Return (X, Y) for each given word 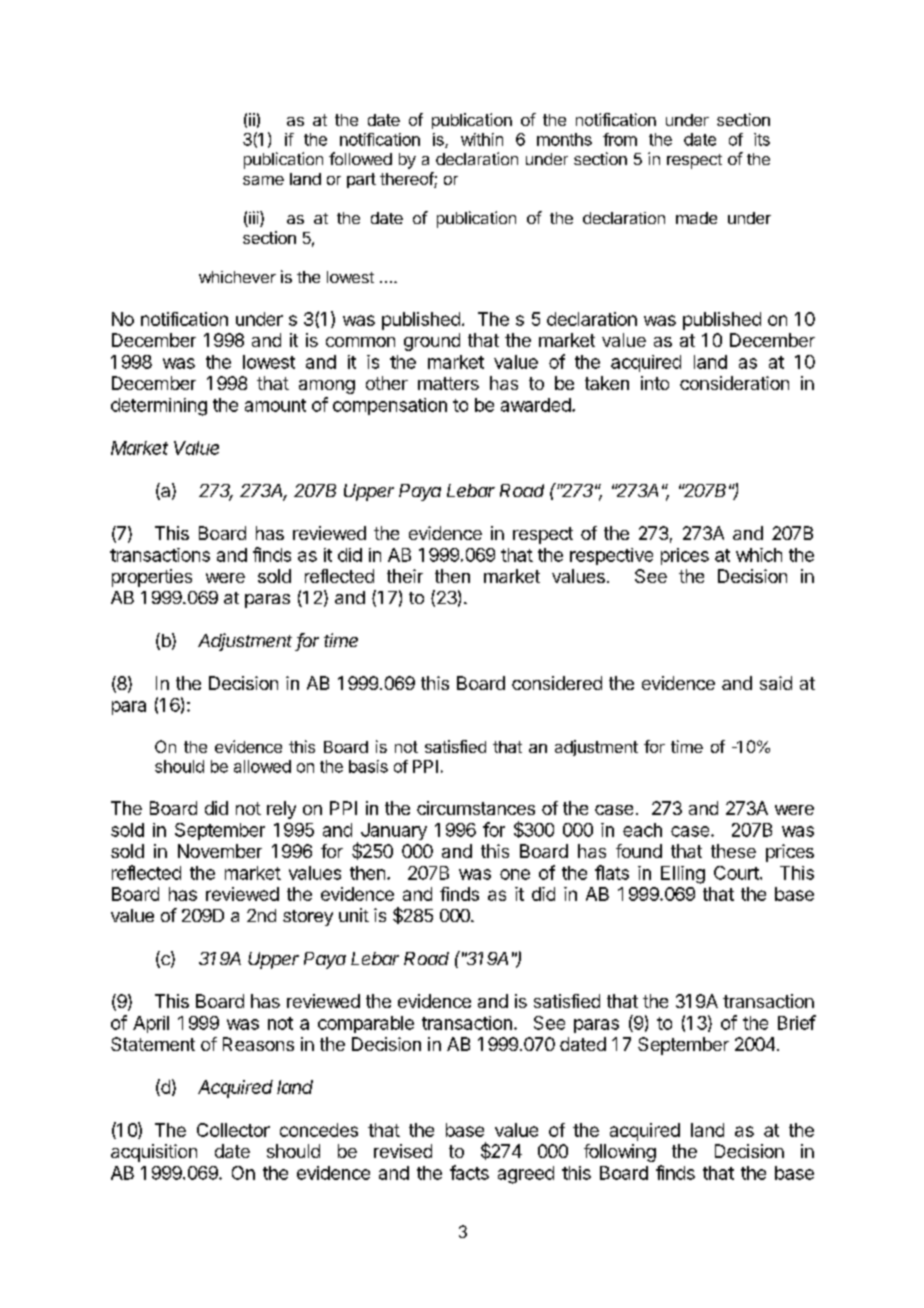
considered (557, 683)
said (776, 683)
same (263, 180)
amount (275, 405)
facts (469, 1172)
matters (448, 383)
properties (152, 578)
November (220, 851)
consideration (734, 383)
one (515, 874)
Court (737, 873)
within (482, 139)
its (762, 139)
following (620, 1153)
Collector (233, 1130)
